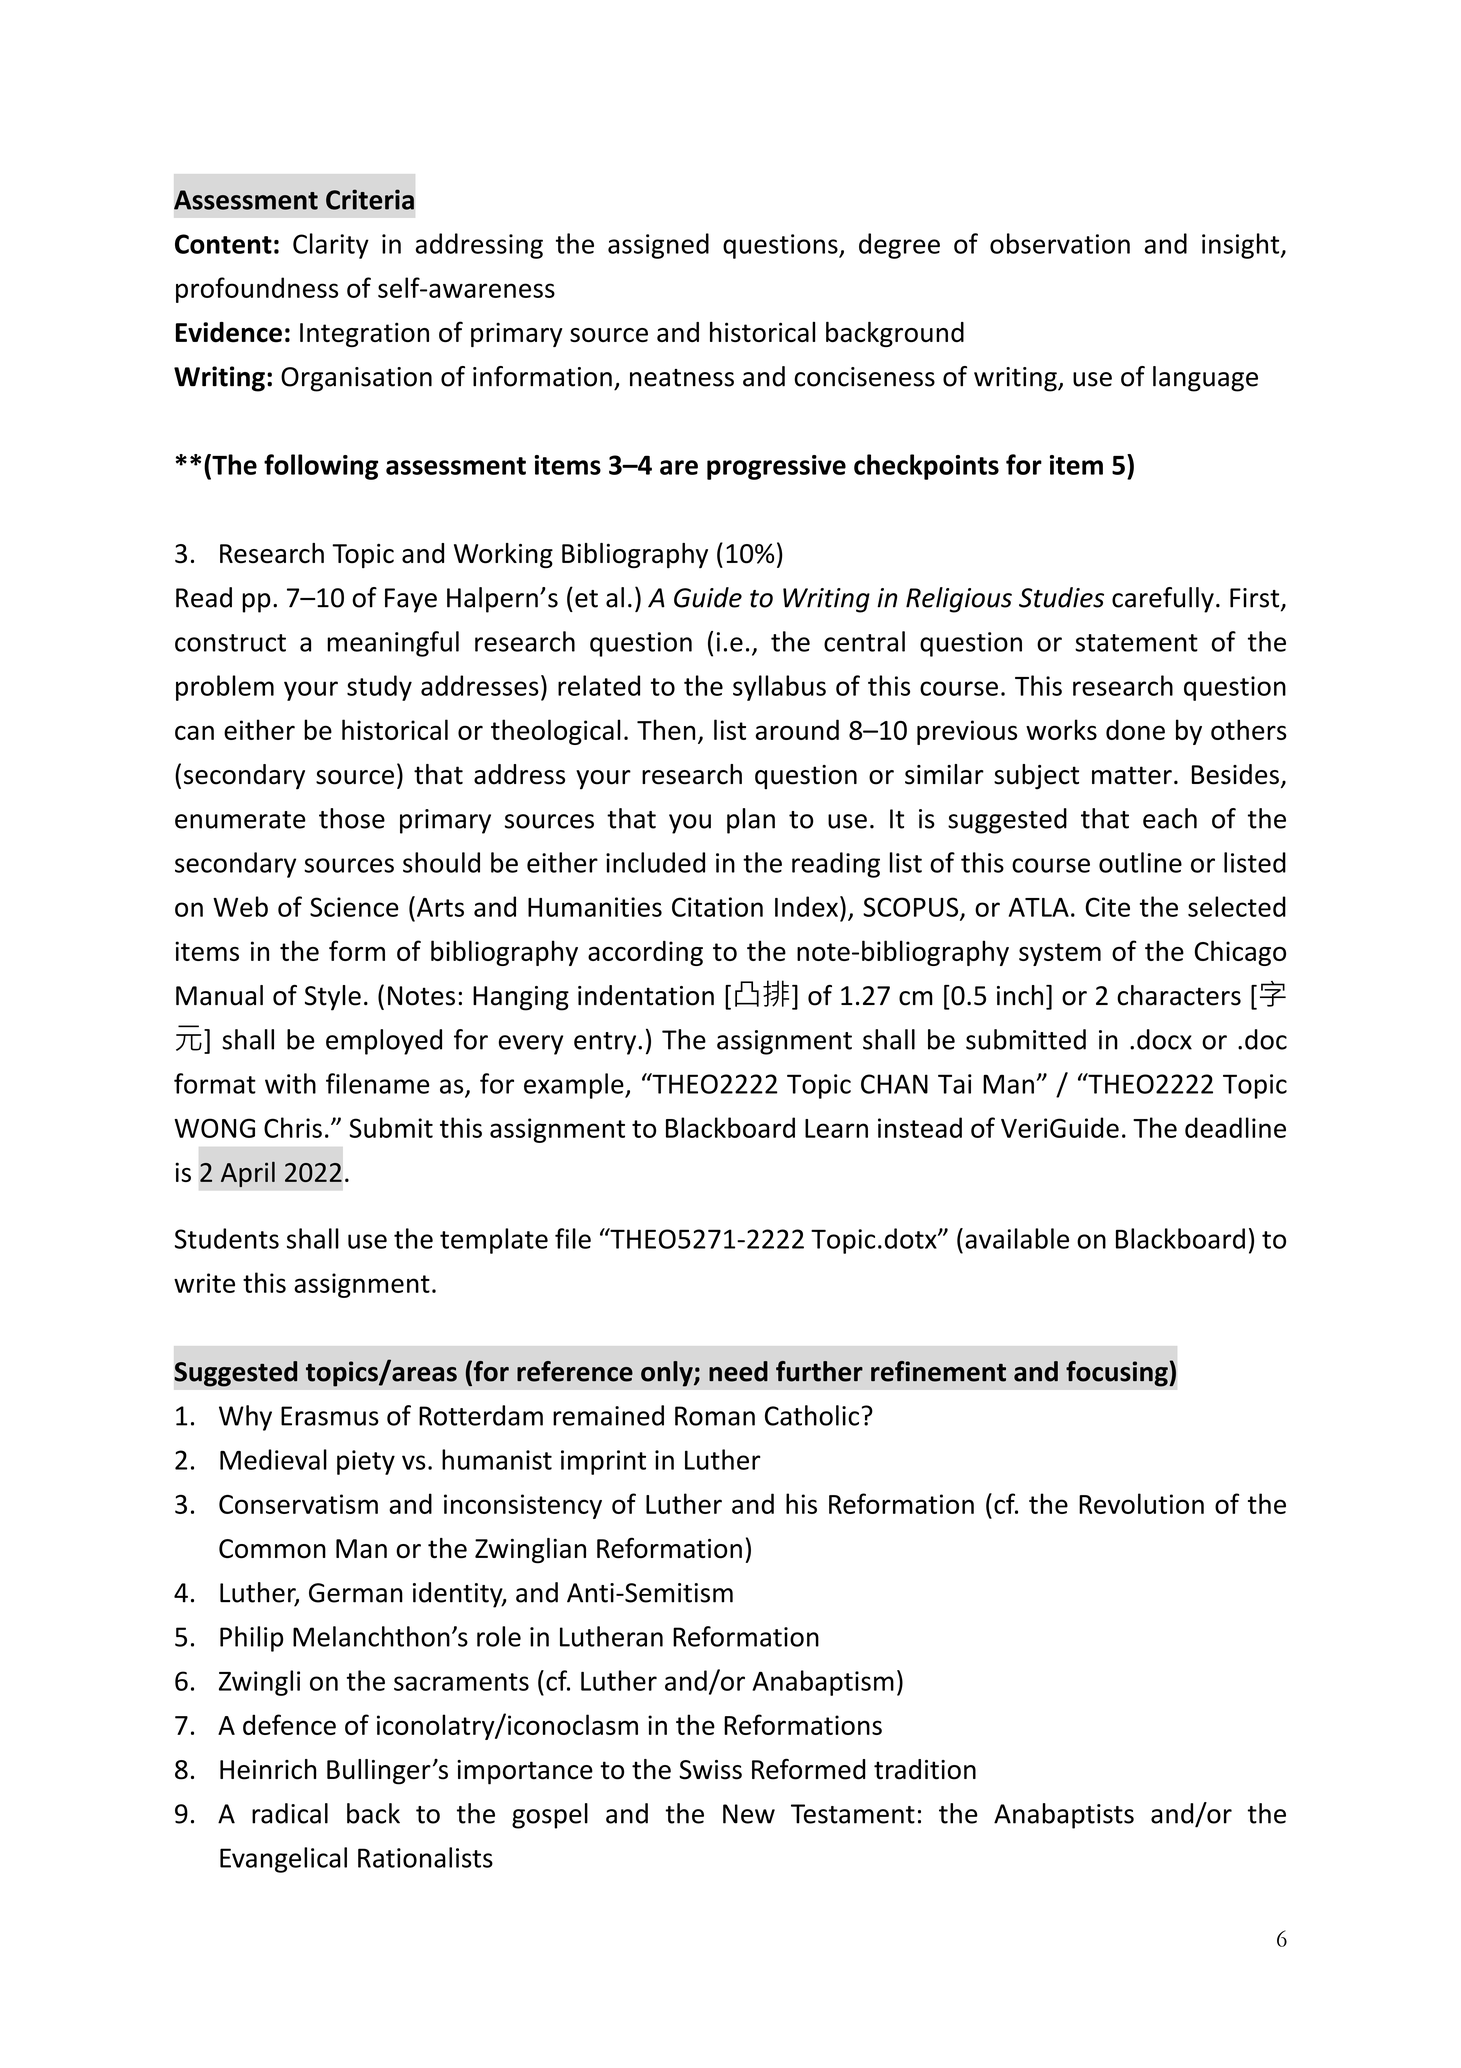  I want to click on outline, so click(1140, 862).
